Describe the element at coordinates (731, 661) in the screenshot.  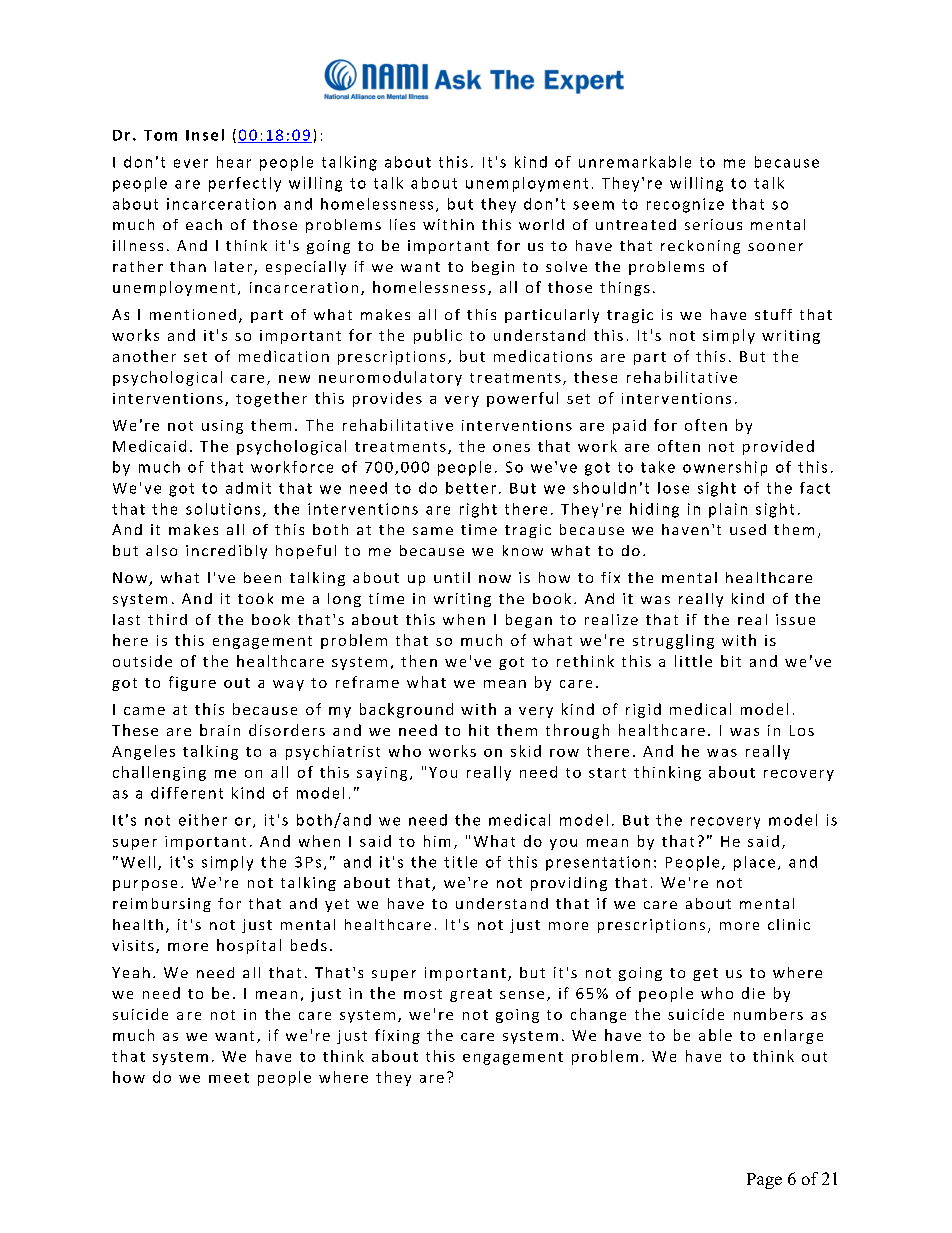
I see `bit` at that location.
